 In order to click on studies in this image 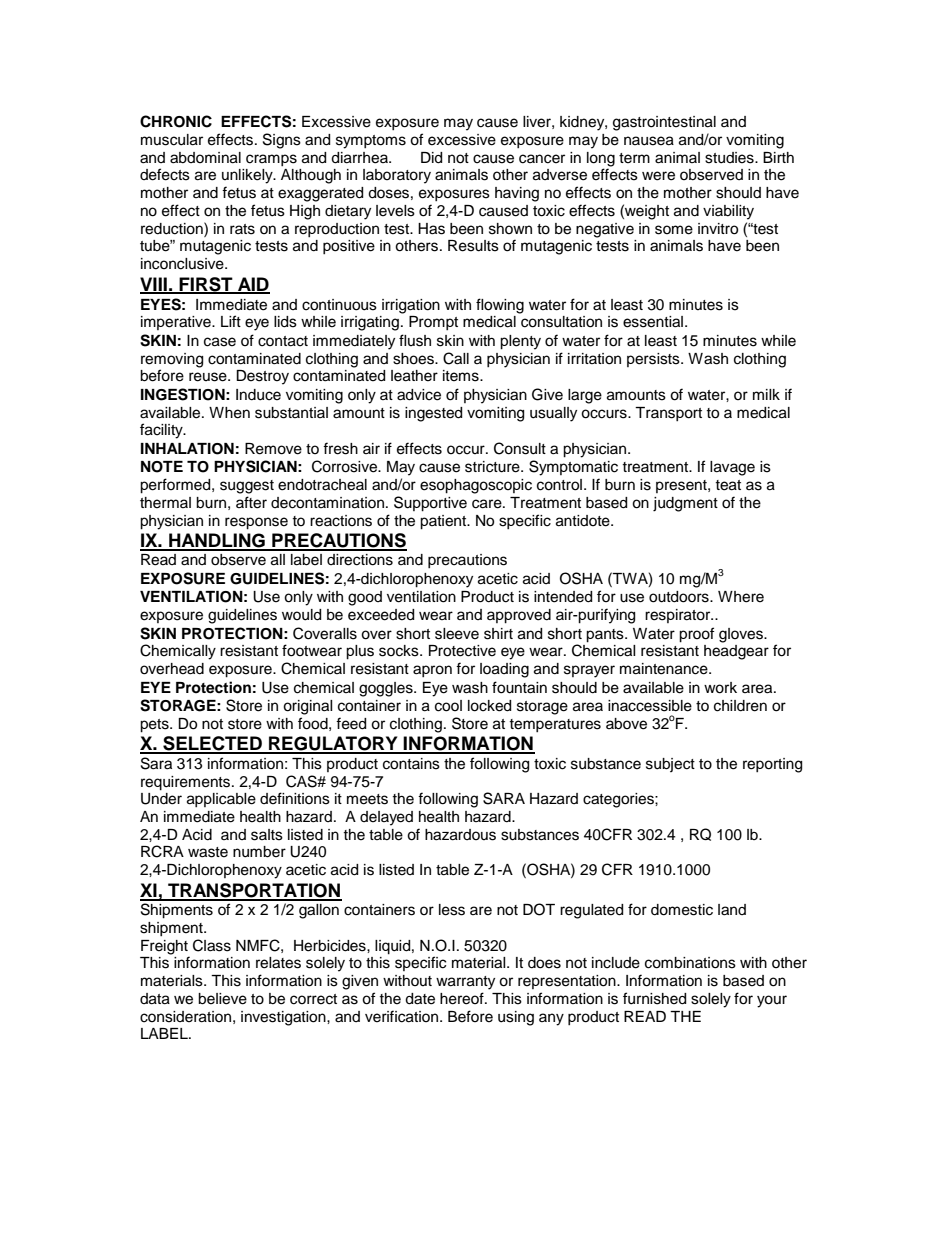, I will do `click(730, 158)`.
